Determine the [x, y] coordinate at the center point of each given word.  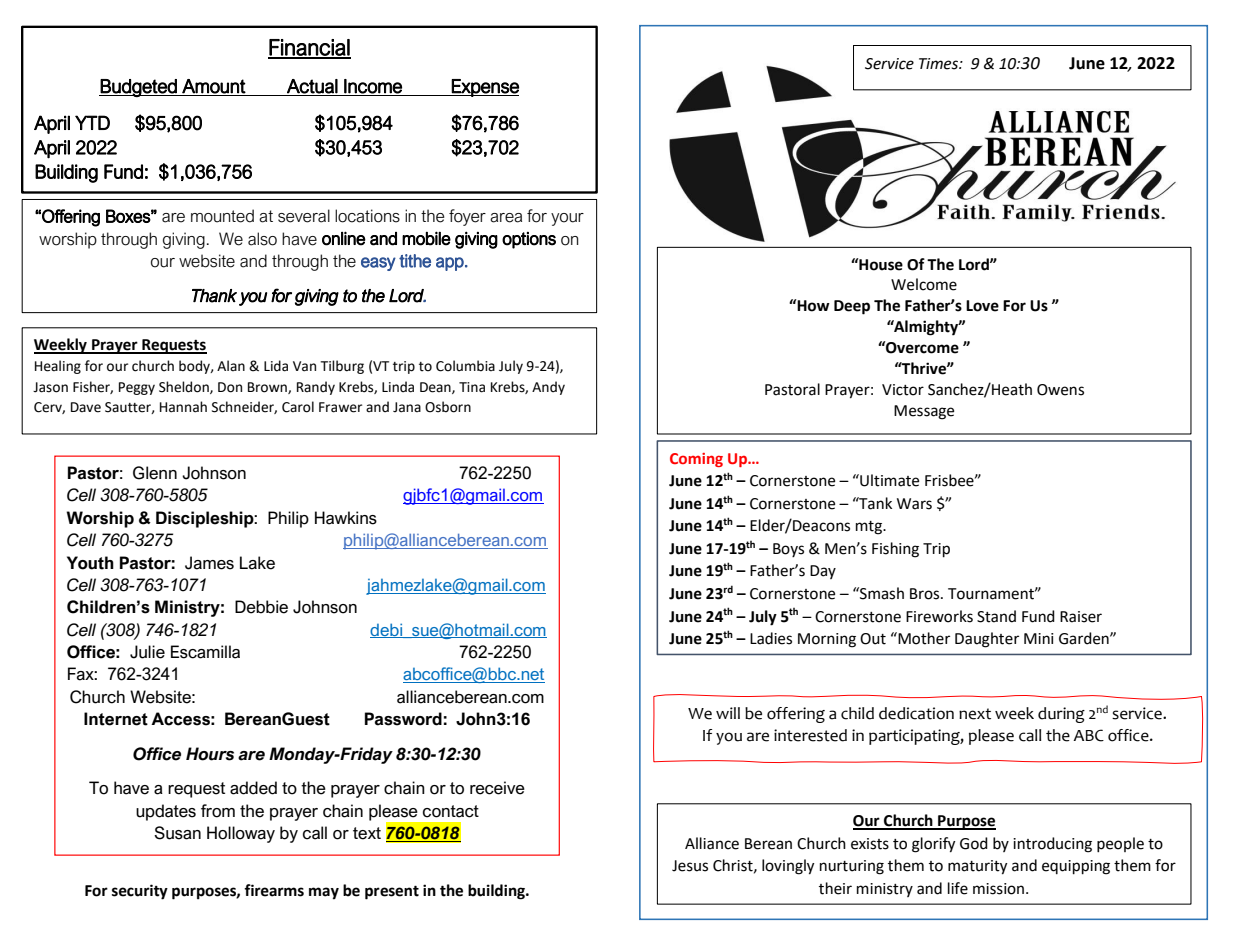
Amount [214, 86]
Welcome [924, 284]
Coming [696, 460]
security [140, 892]
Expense [484, 88]
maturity [977, 867]
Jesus [690, 866]
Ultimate [888, 480]
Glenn [155, 473]
